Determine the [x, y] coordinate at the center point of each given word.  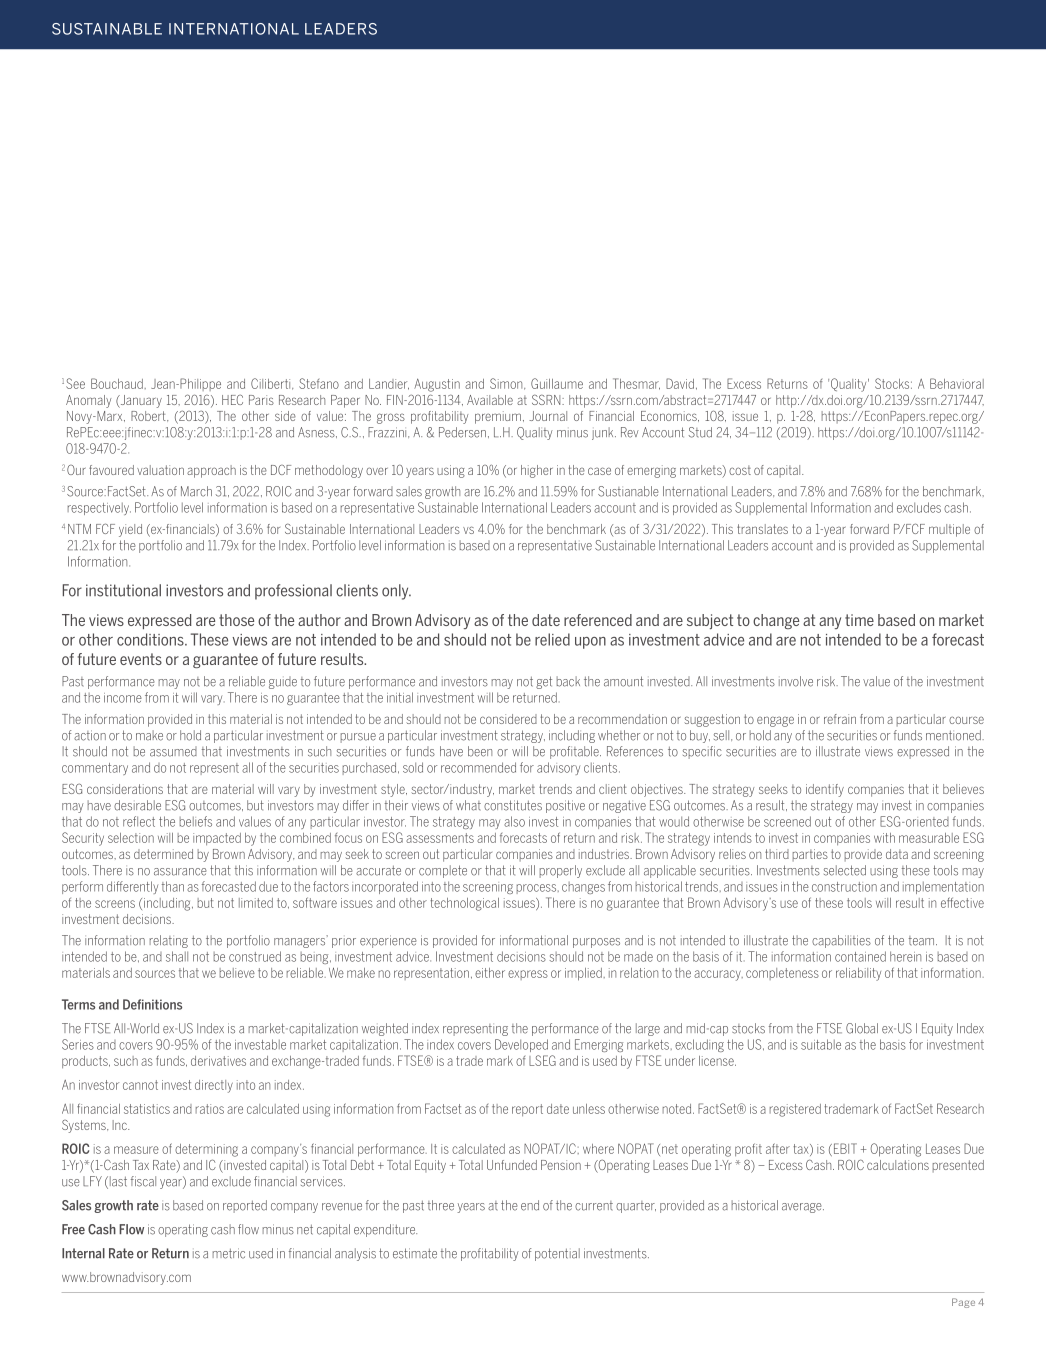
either [490, 973]
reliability [858, 974]
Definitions [152, 1004]
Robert [149, 416]
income [123, 698]
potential [557, 1254]
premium [498, 417]
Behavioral [957, 383]
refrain [840, 719]
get [544, 682]
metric [229, 1253]
